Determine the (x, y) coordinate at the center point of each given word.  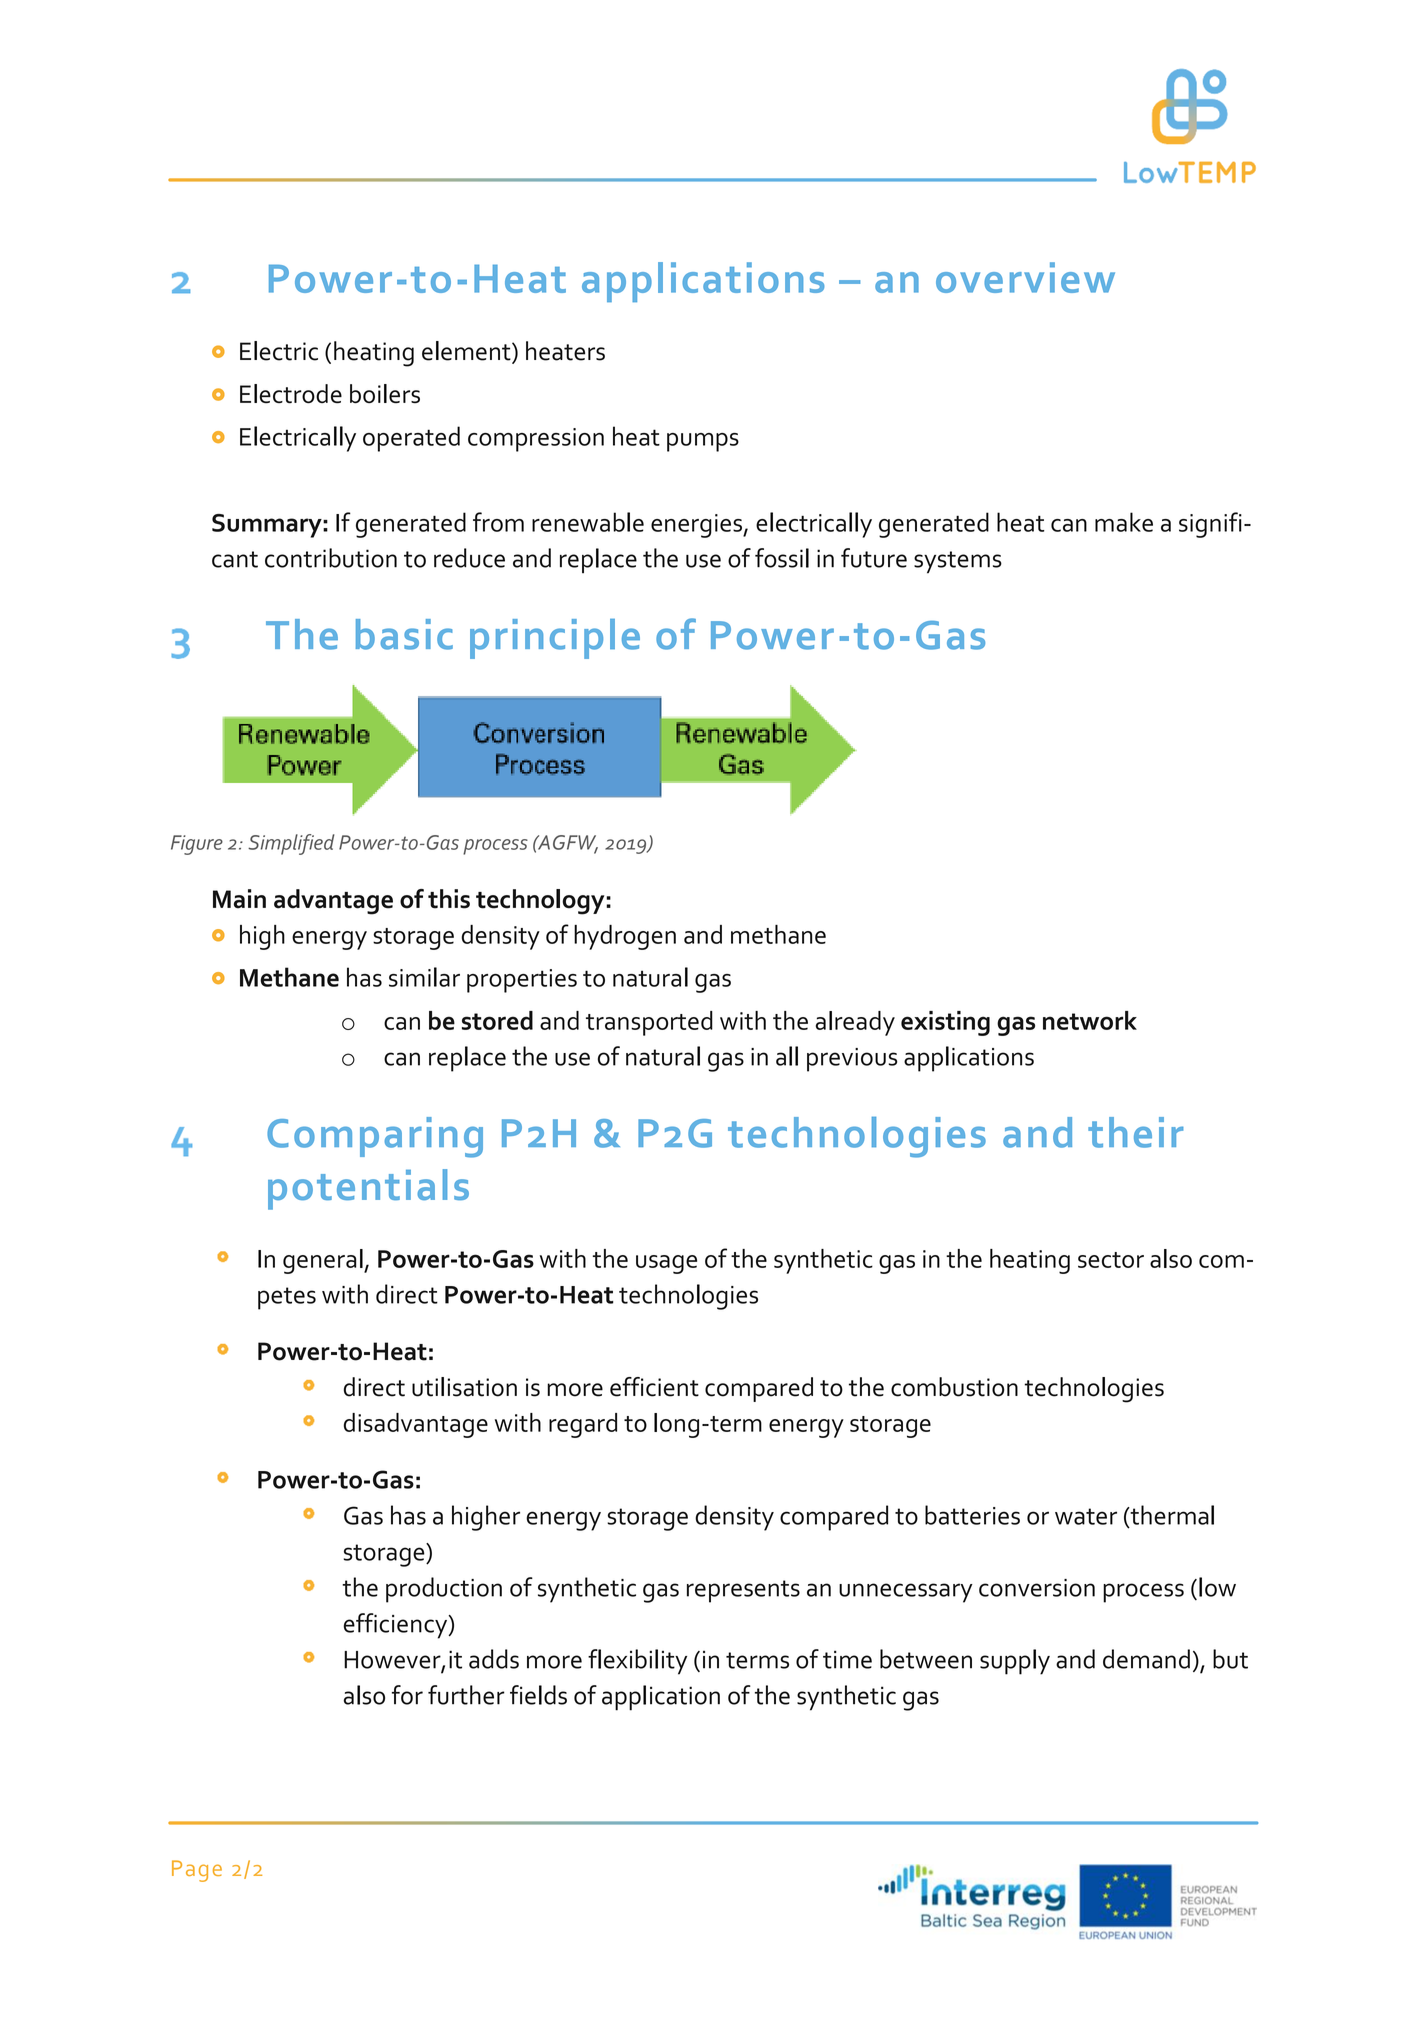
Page (197, 1871)
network (1090, 1020)
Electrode (291, 394)
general (324, 1261)
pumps (703, 442)
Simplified (291, 844)
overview (1025, 277)
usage (666, 1264)
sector (1111, 1260)
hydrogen (625, 937)
